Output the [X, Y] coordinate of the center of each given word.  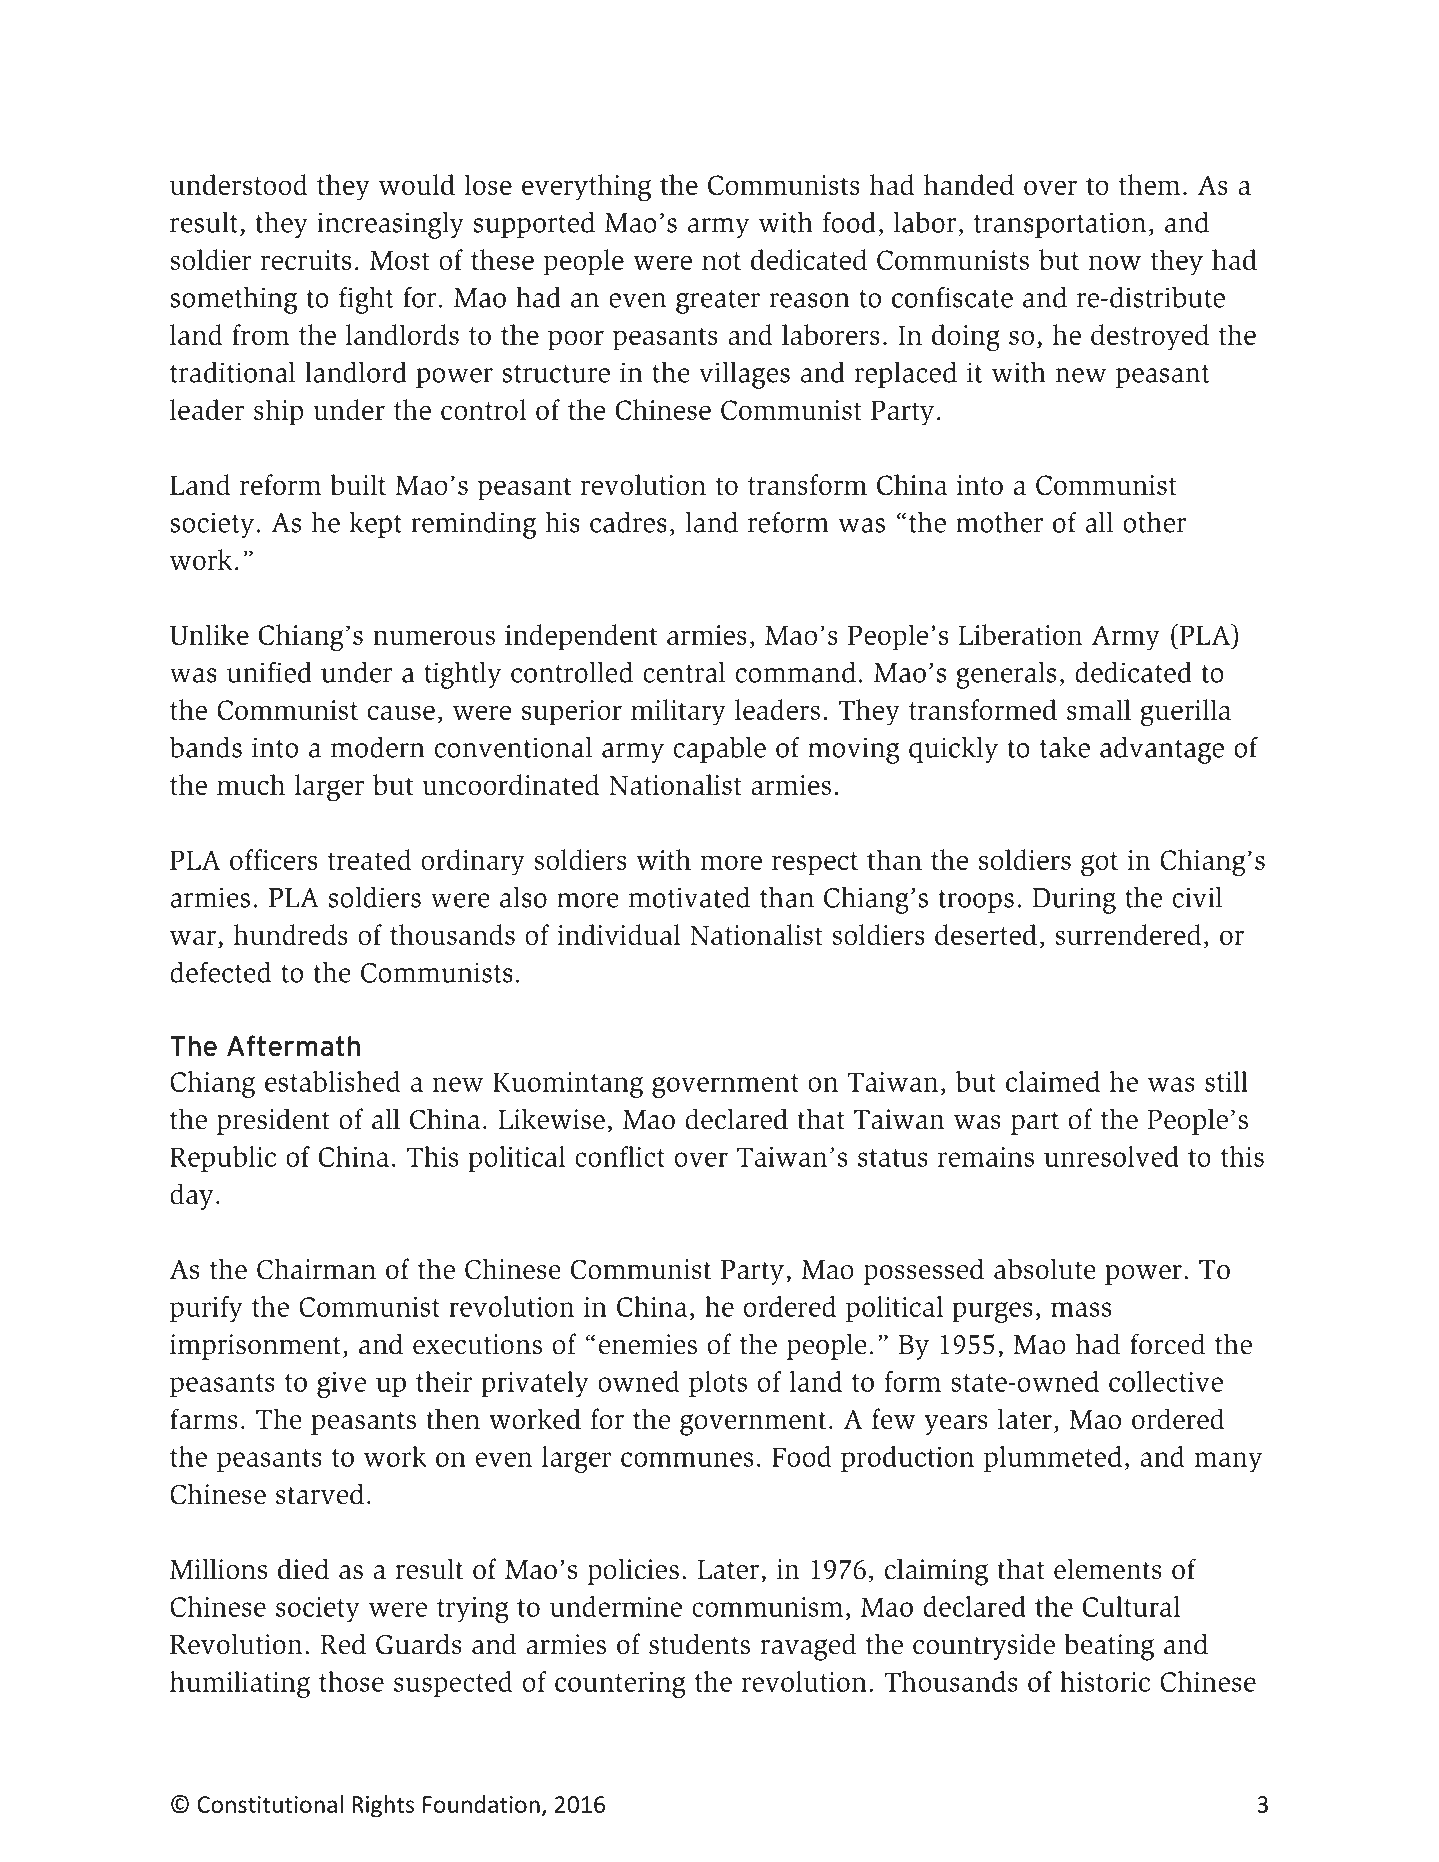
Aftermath [293, 1046]
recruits [306, 260]
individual [618, 934]
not [721, 261]
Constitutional [270, 1804]
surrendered [1128, 934]
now [1114, 262]
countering [620, 1685]
